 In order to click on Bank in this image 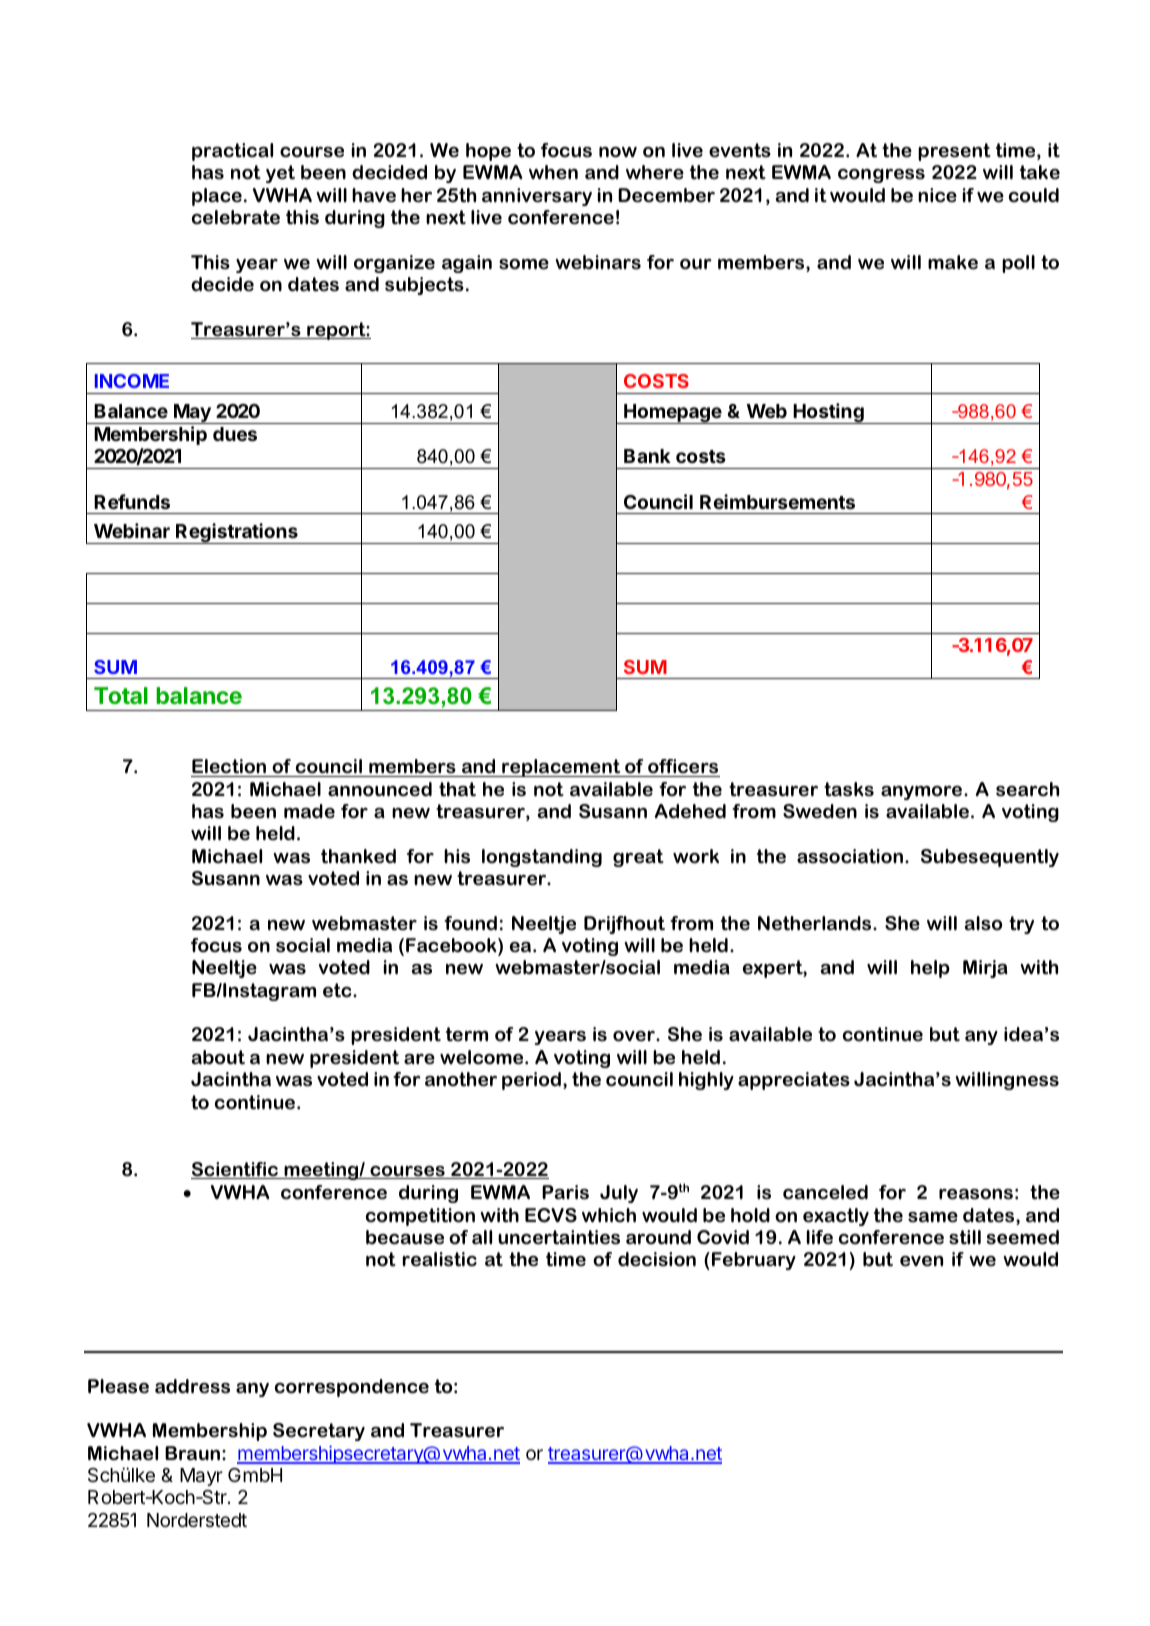, I will do `click(647, 456)`.
